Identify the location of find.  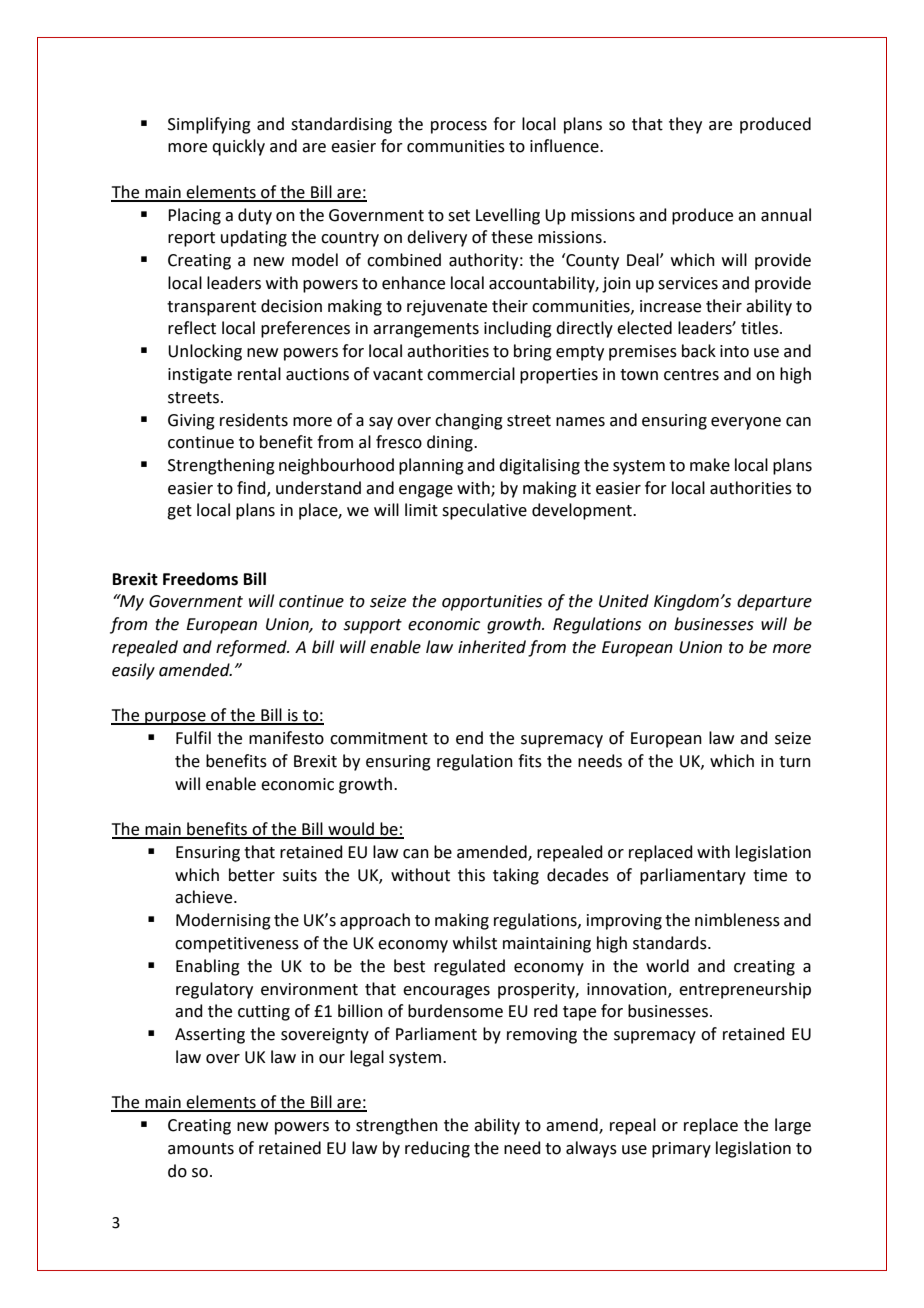
(252, 488).
